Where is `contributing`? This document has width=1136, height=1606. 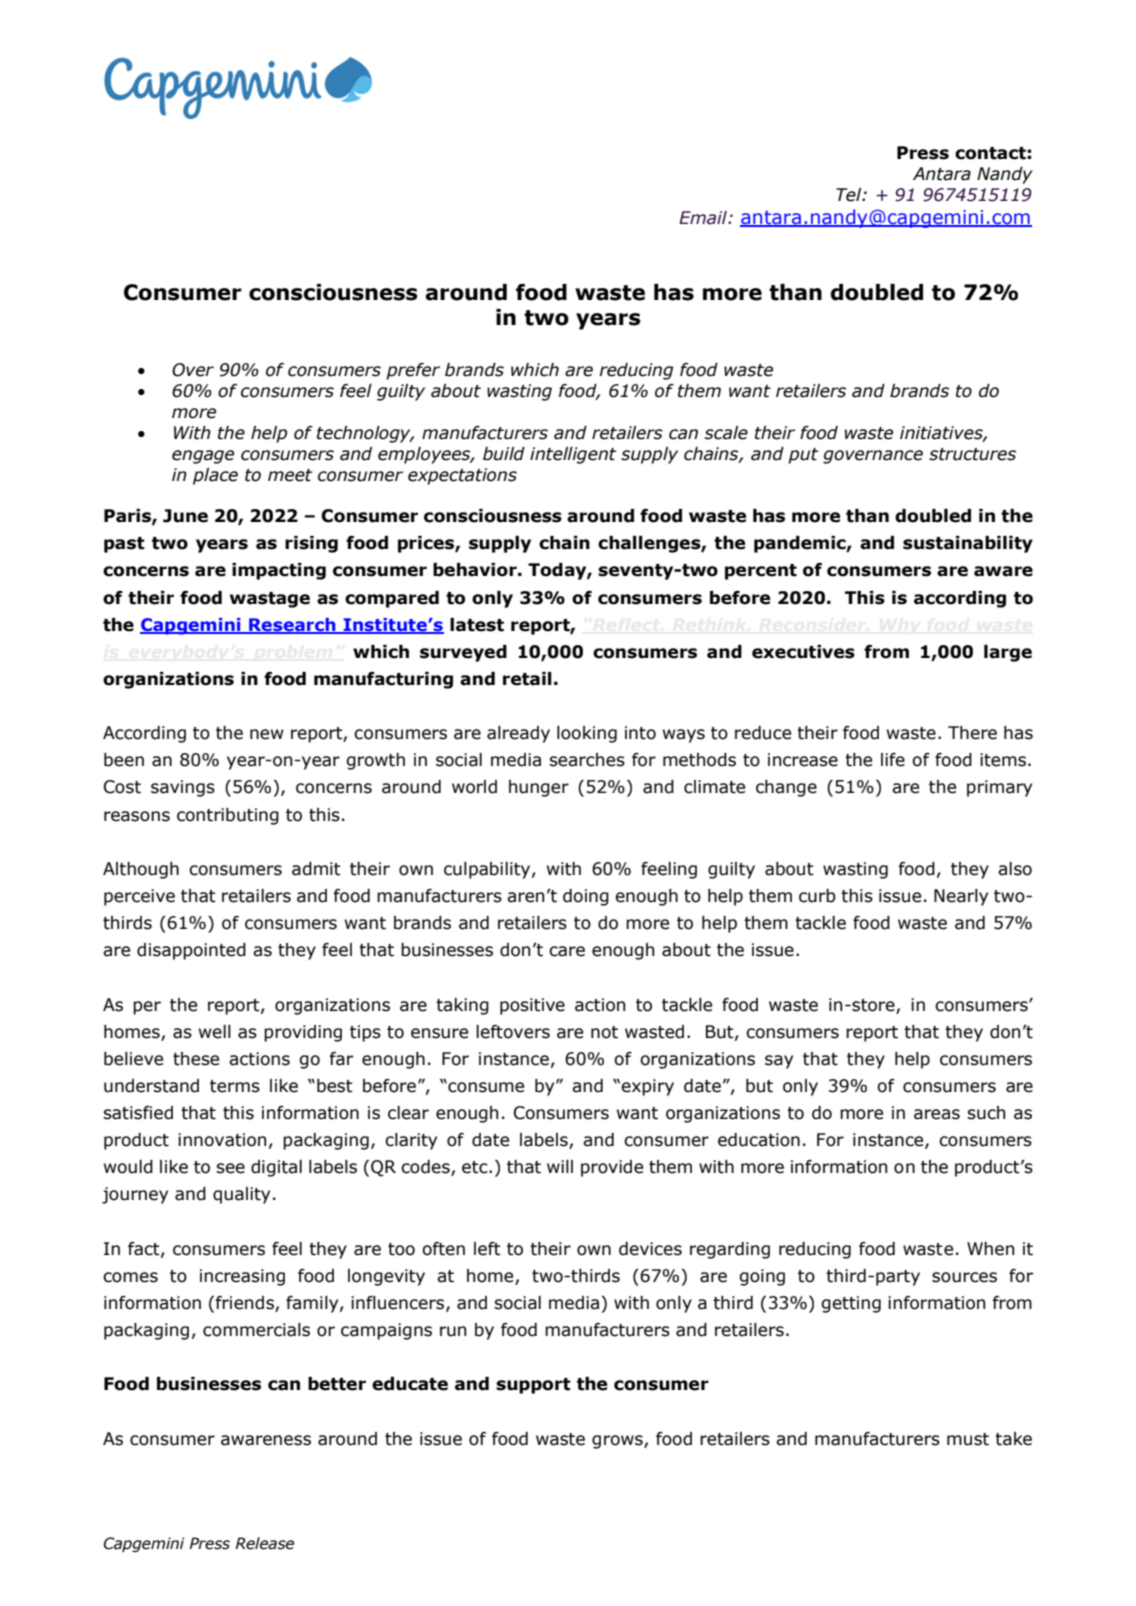 contributing is located at coordinates (228, 816).
